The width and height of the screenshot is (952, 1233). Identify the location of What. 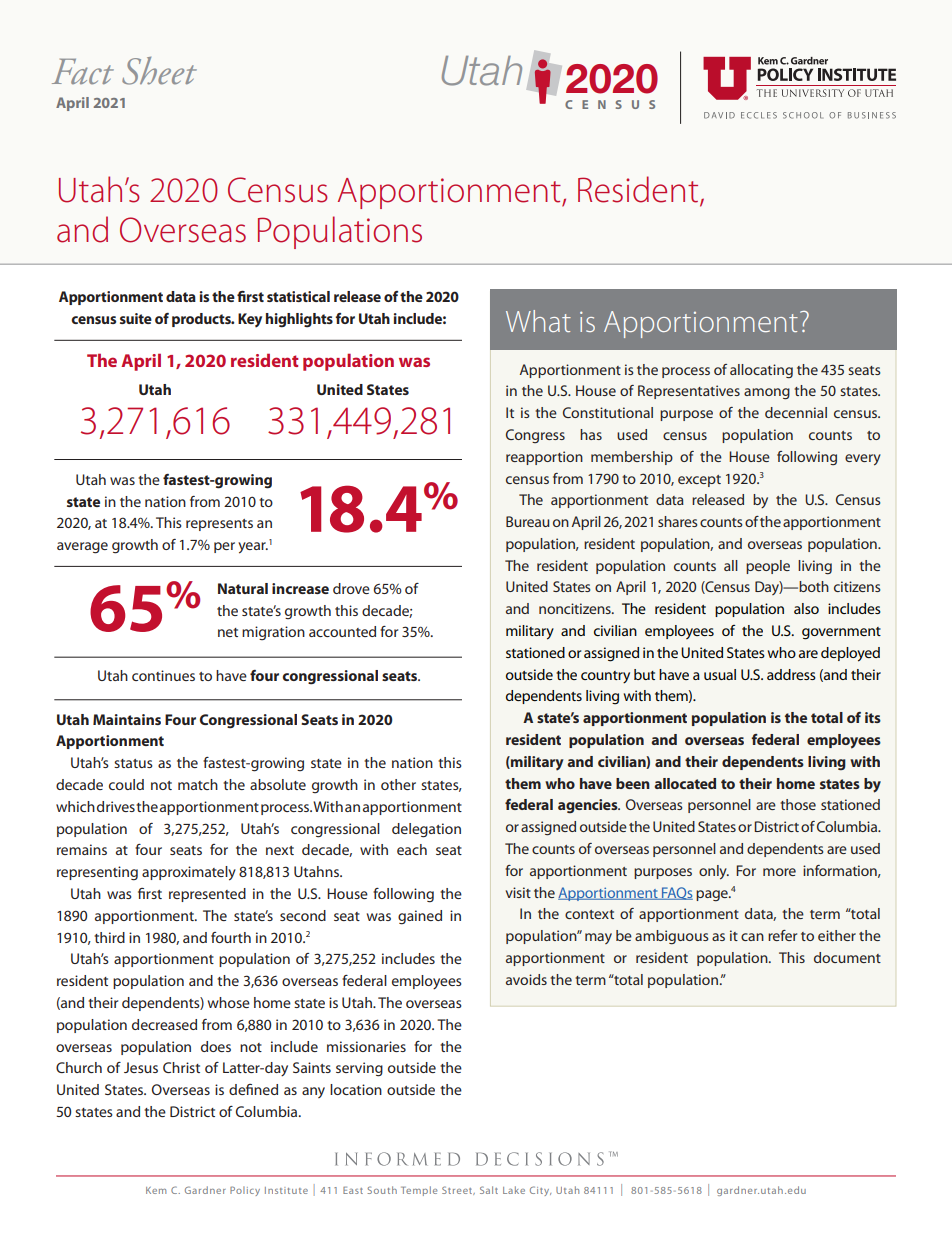
(538, 321).
